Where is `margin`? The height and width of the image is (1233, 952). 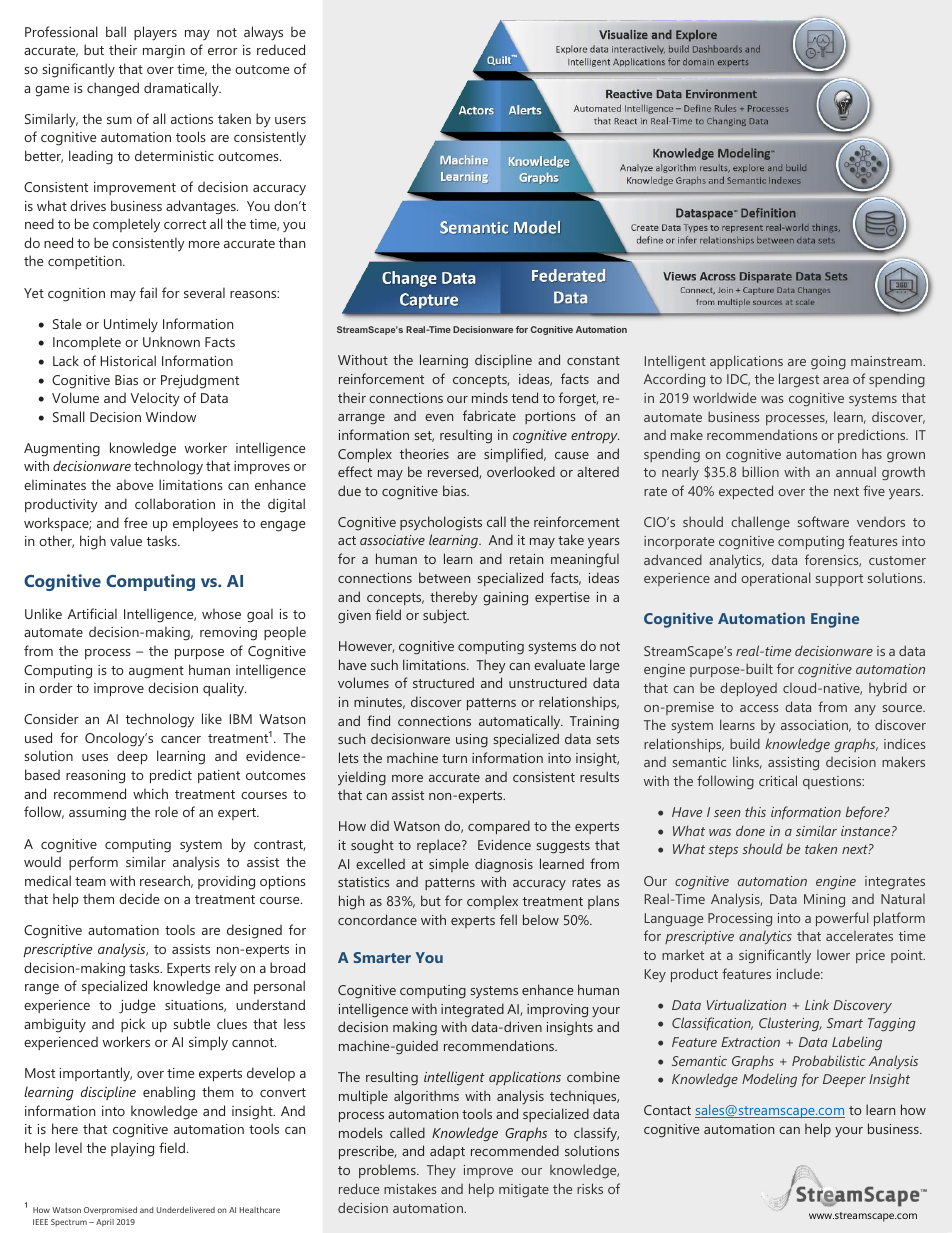
margin is located at coordinates (164, 52).
